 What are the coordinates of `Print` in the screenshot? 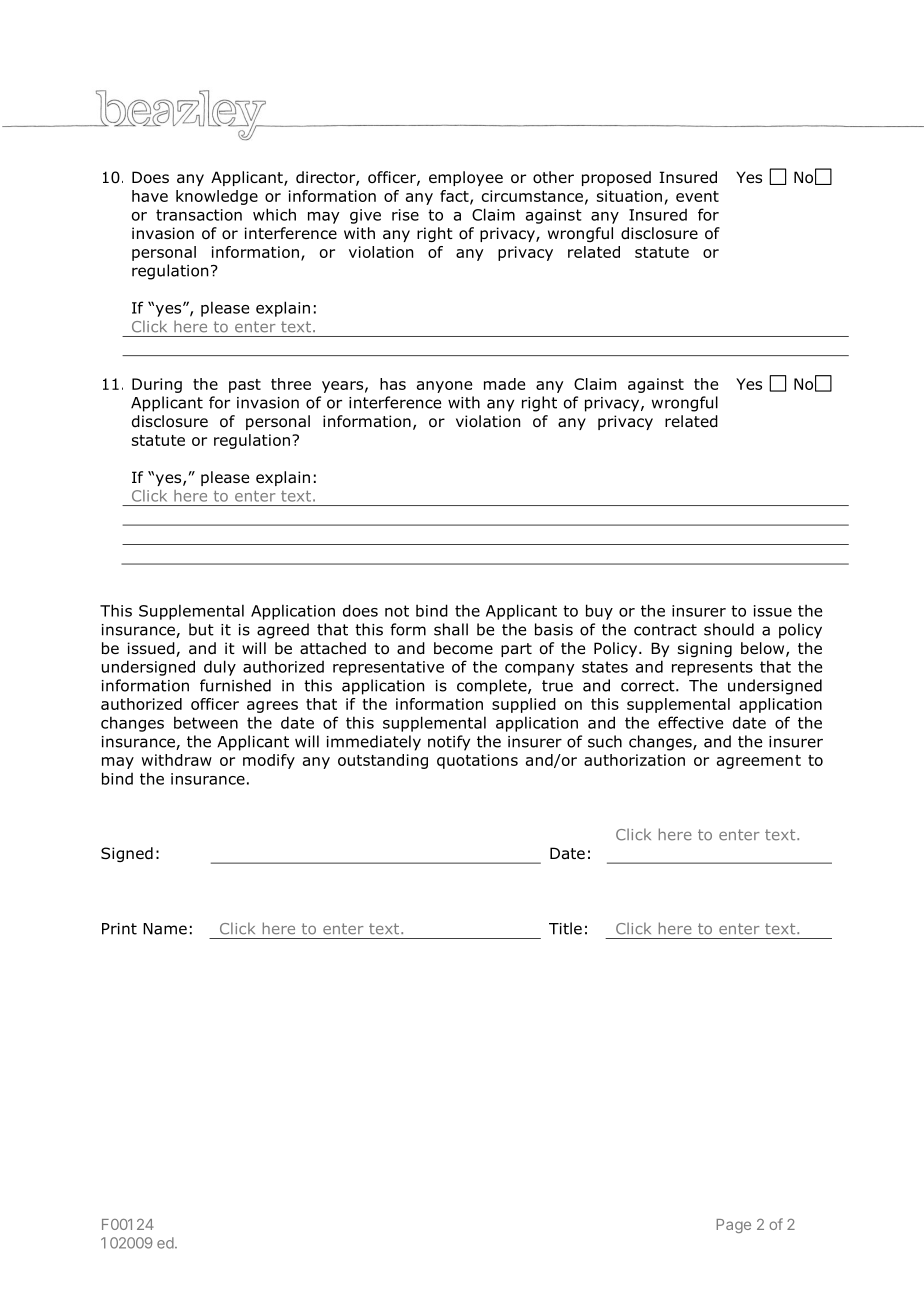 It's located at (119, 929).
